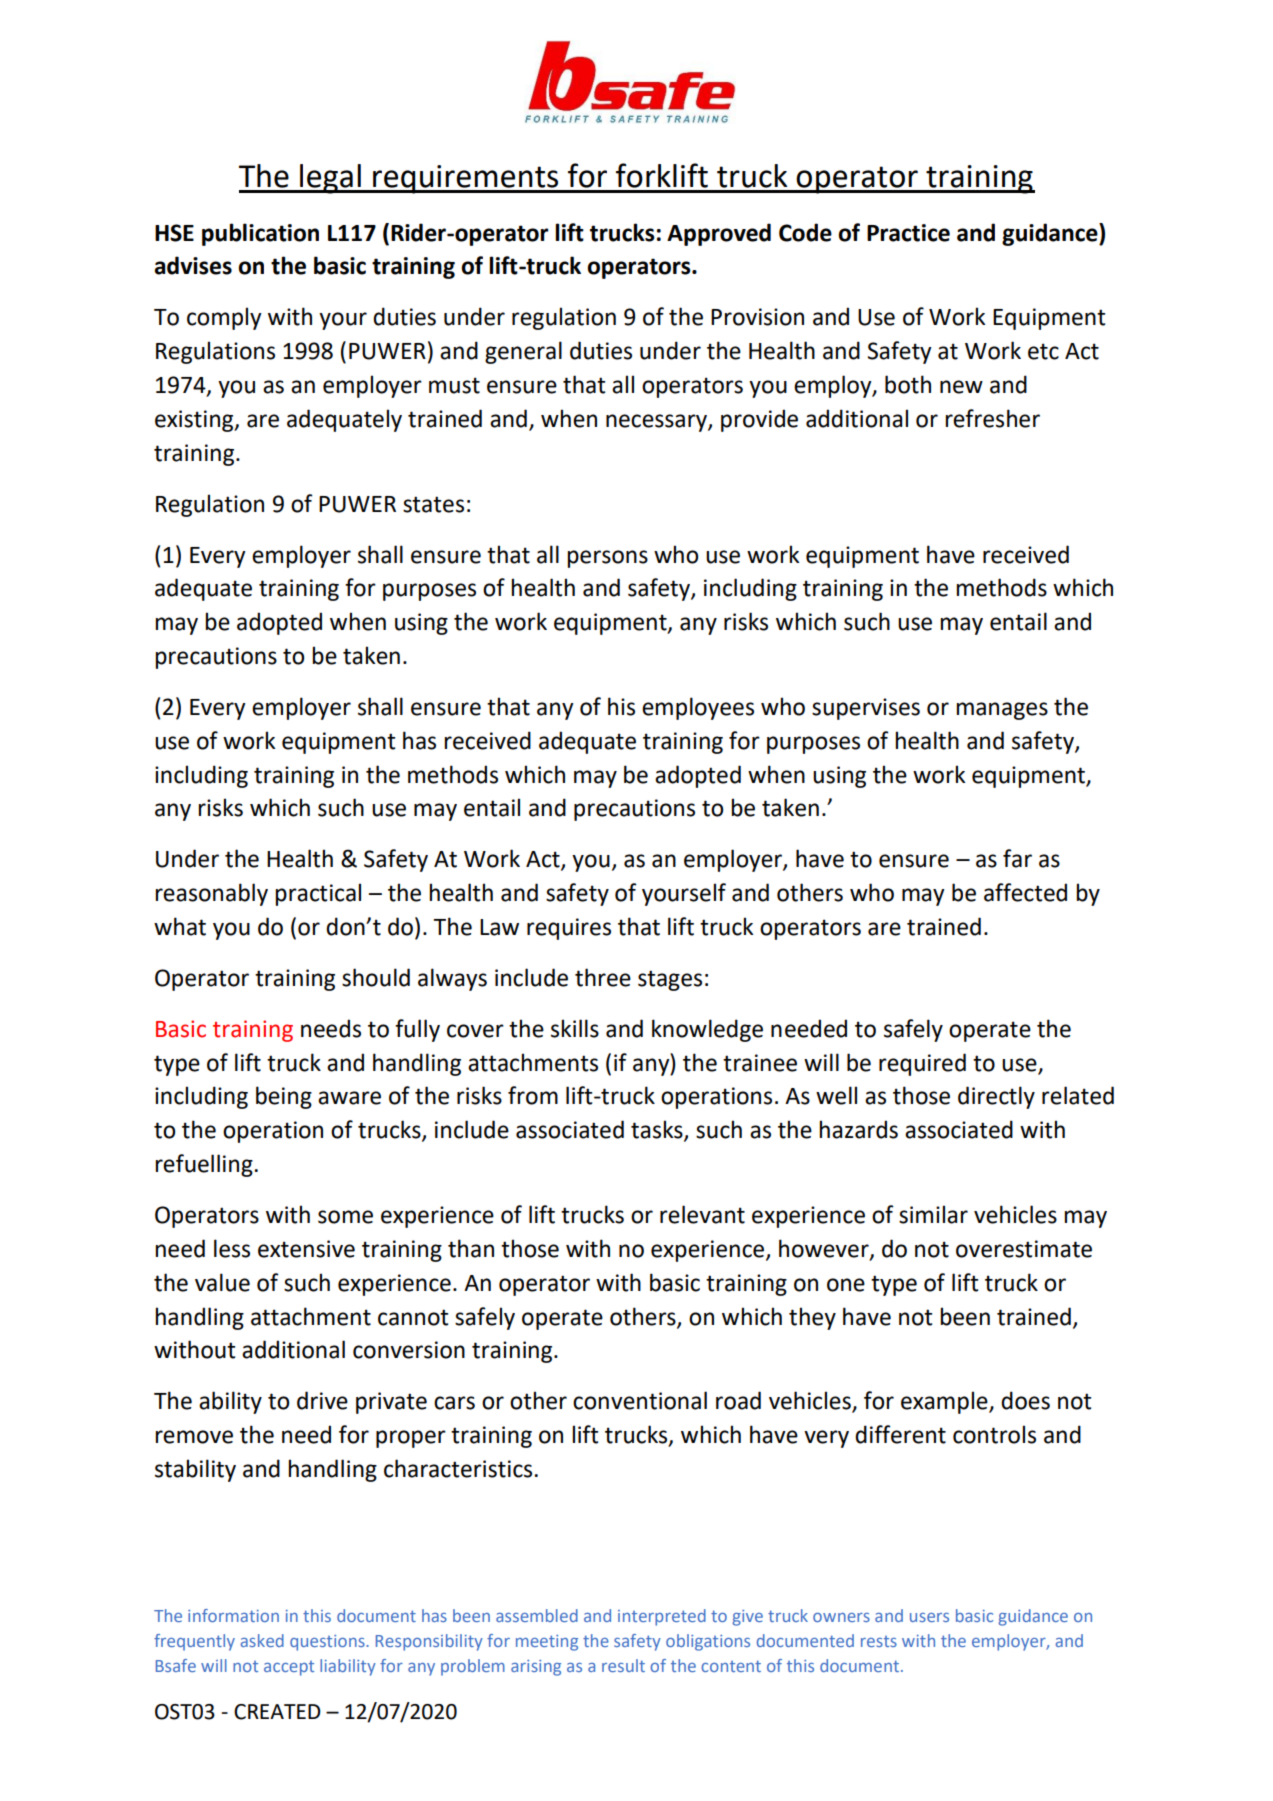  What do you see at coordinates (260, 234) in the screenshot?
I see `publication` at bounding box center [260, 234].
